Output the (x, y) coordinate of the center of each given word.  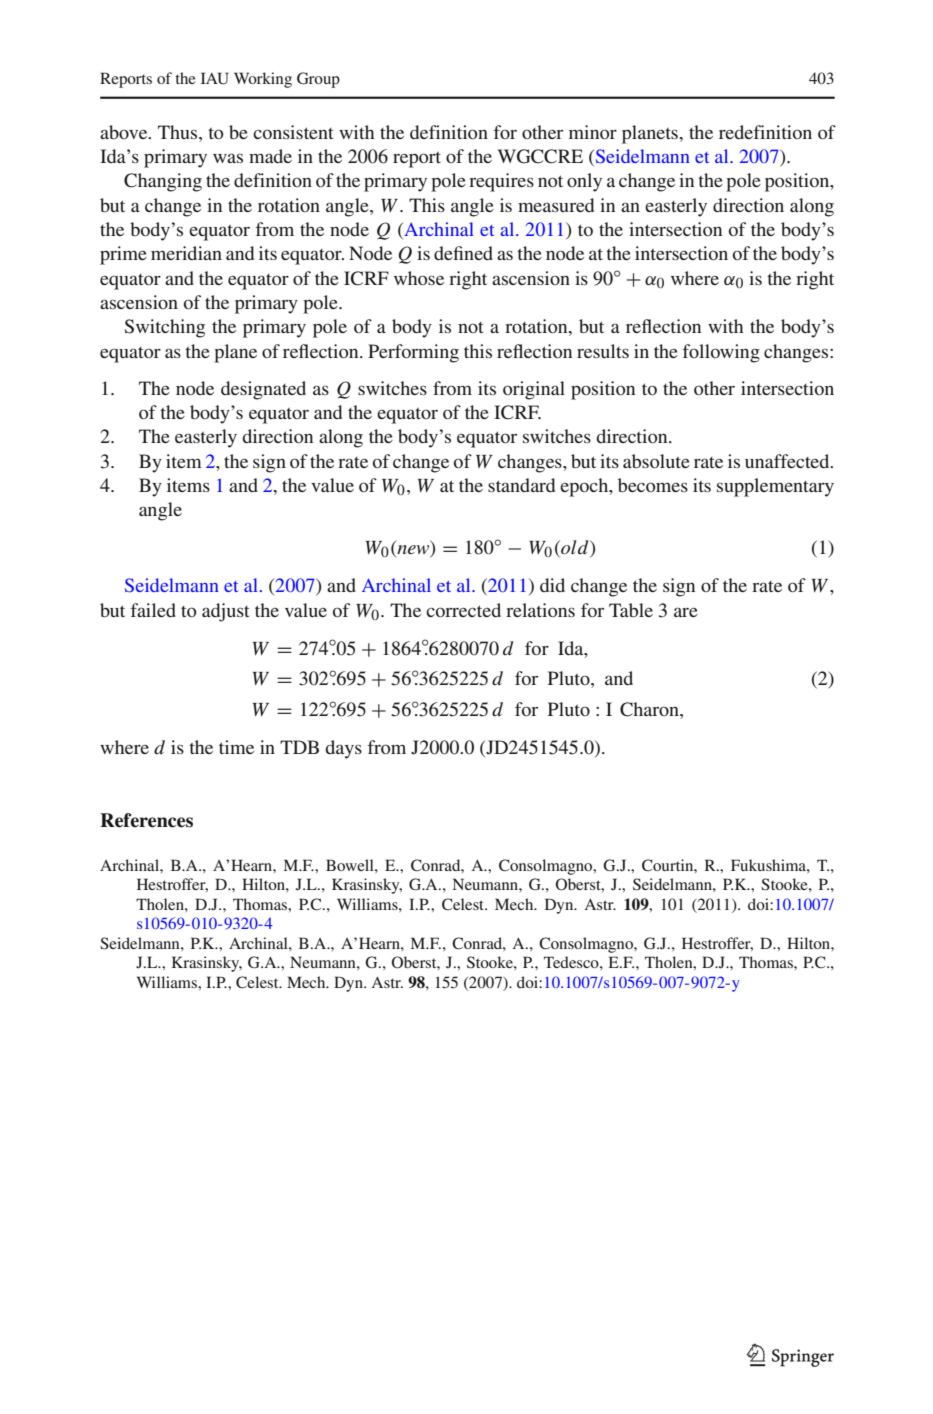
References (146, 820)
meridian (186, 253)
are (686, 612)
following (721, 353)
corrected (463, 610)
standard (521, 485)
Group (318, 80)
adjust (225, 612)
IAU (215, 78)
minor (593, 132)
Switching (164, 328)
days (343, 749)
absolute (656, 461)
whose (419, 278)
